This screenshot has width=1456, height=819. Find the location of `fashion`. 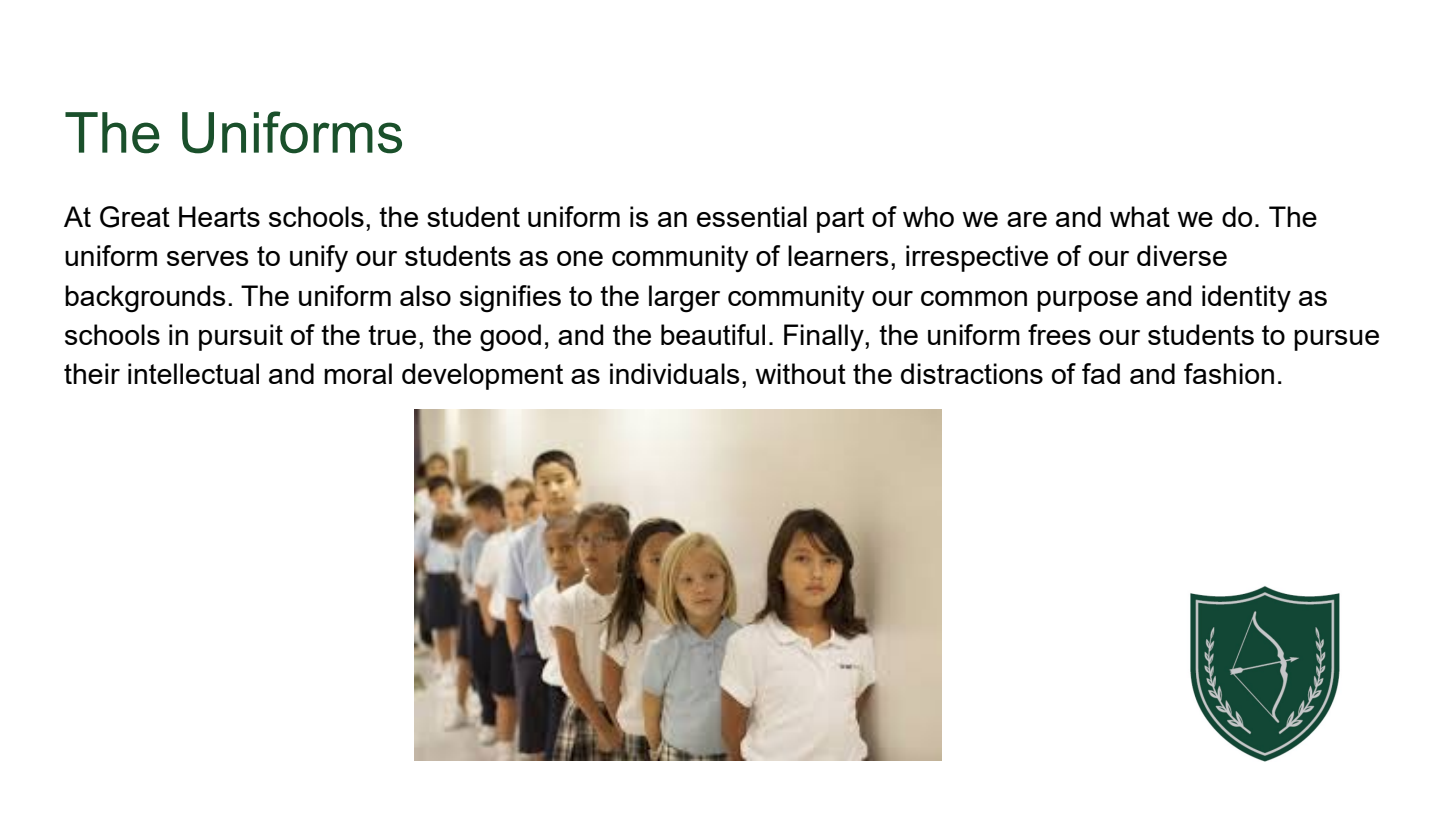

fashion is located at coordinates (1229, 373).
